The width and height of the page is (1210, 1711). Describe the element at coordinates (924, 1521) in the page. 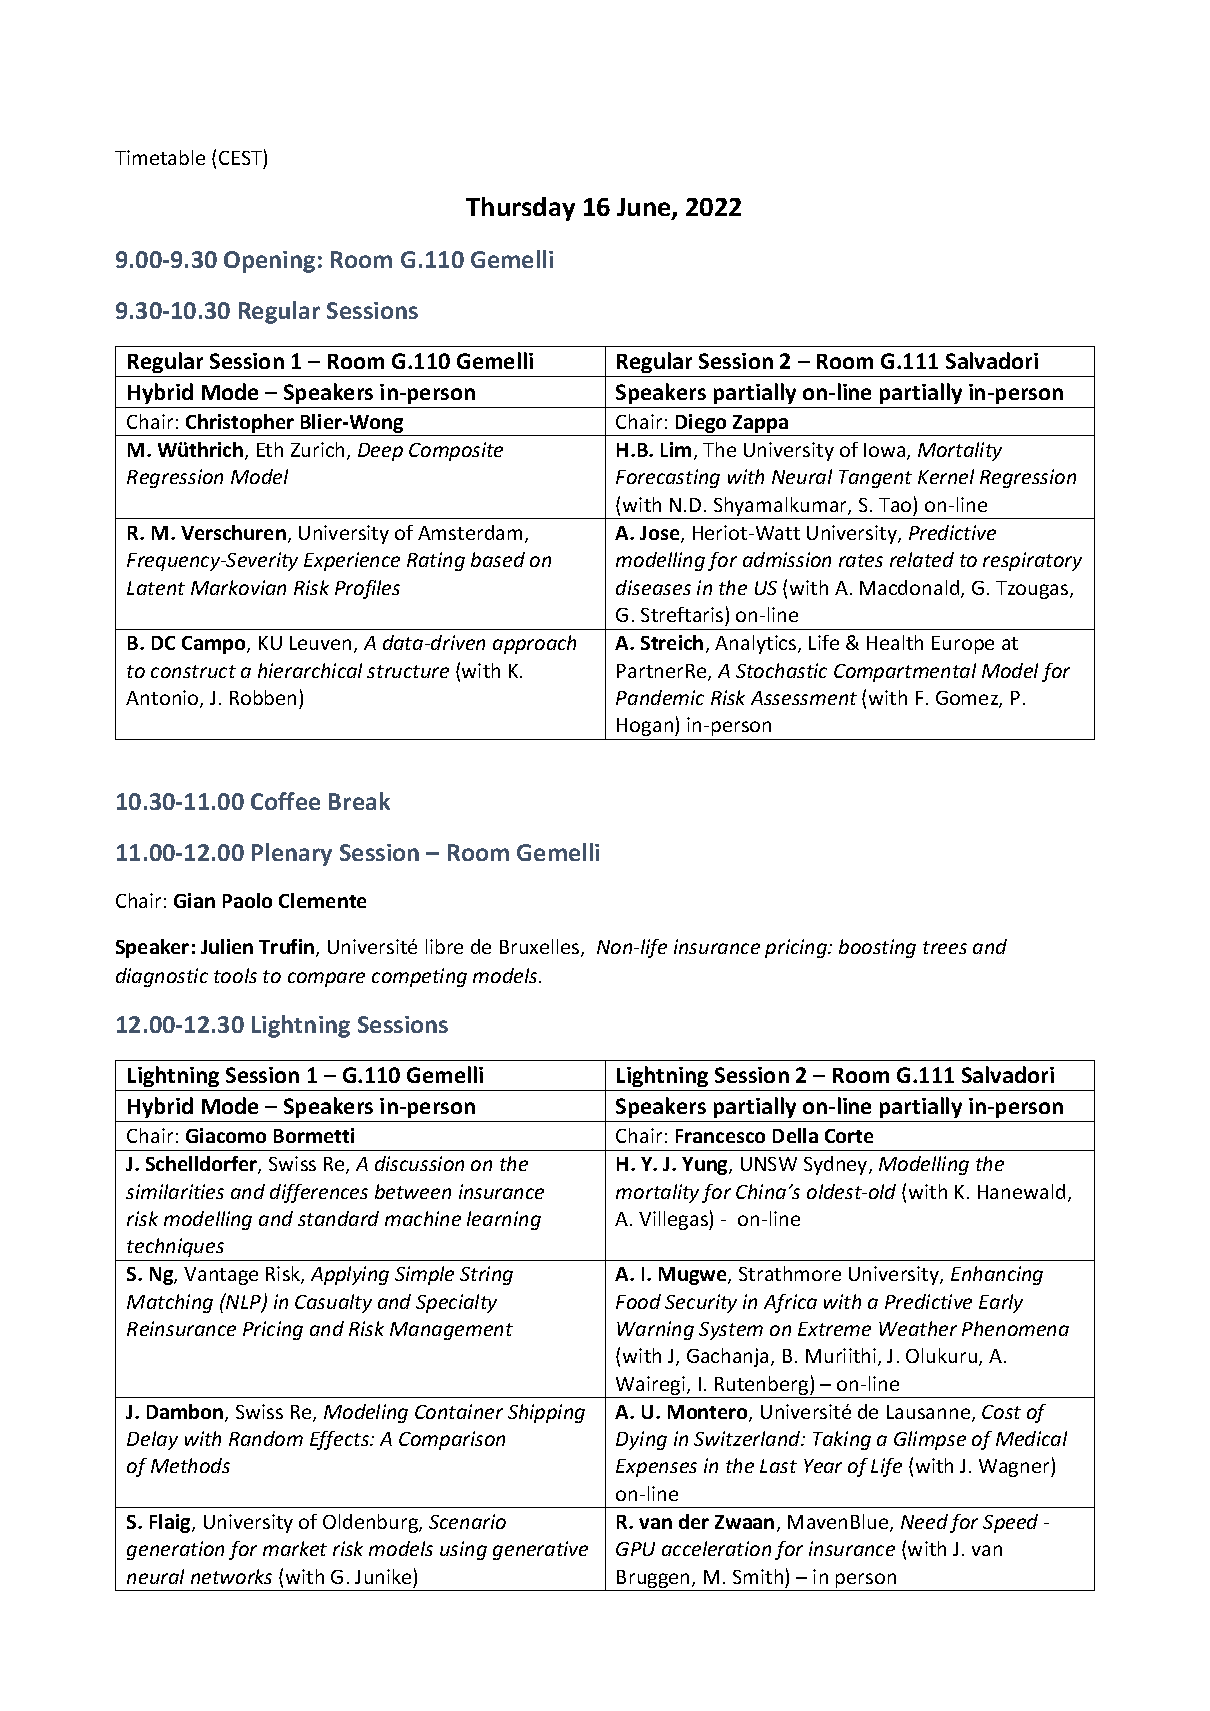

I see `Need` at that location.
